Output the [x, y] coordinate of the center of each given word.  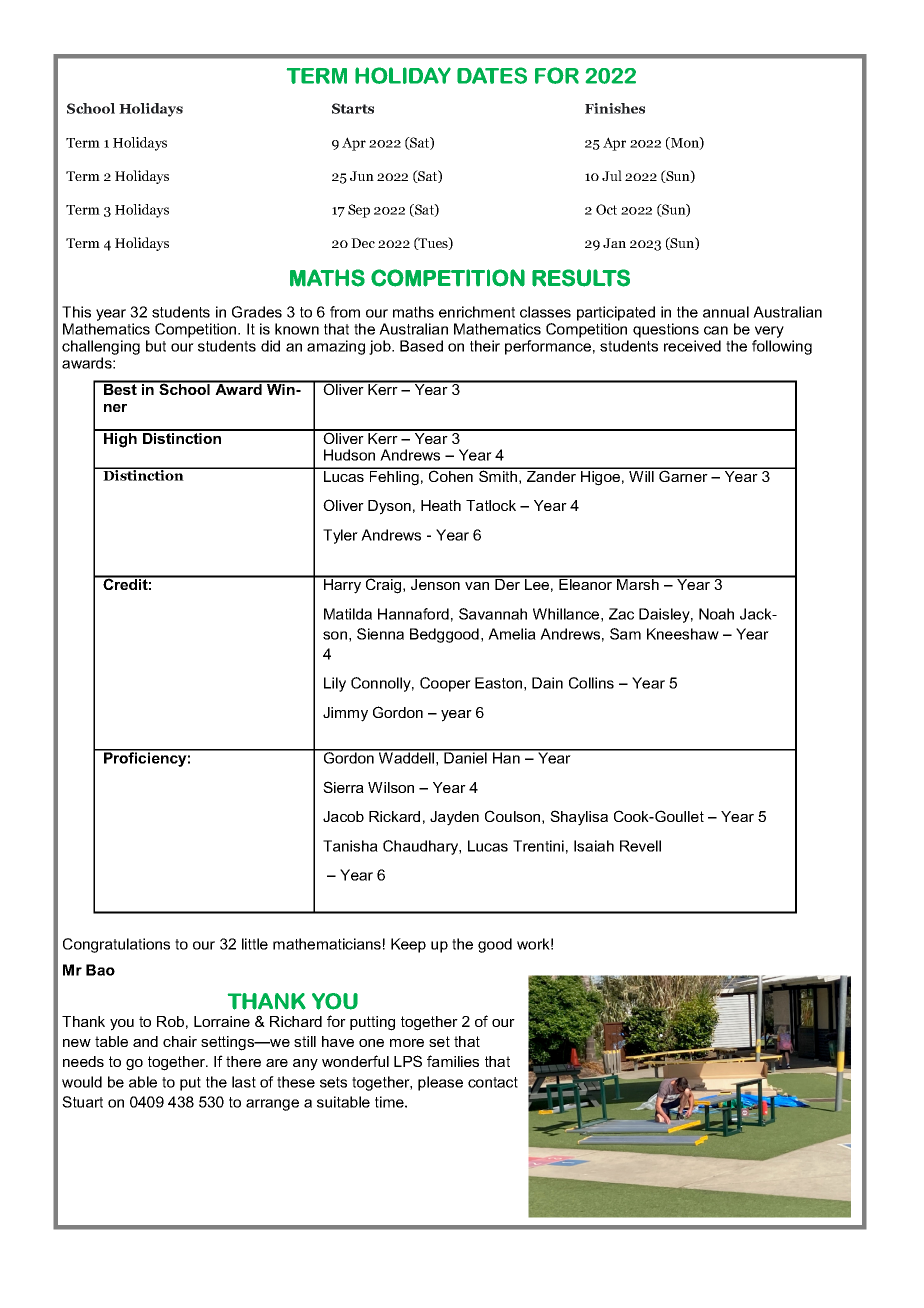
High [120, 439]
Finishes [615, 108]
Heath [441, 505]
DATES [492, 75]
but [156, 346]
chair [180, 1041]
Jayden [454, 818]
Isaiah [594, 846]
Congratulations [116, 945]
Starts [353, 108]
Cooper [445, 684]
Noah [716, 614]
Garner [683, 475]
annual [726, 312]
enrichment [477, 312]
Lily [335, 684]
